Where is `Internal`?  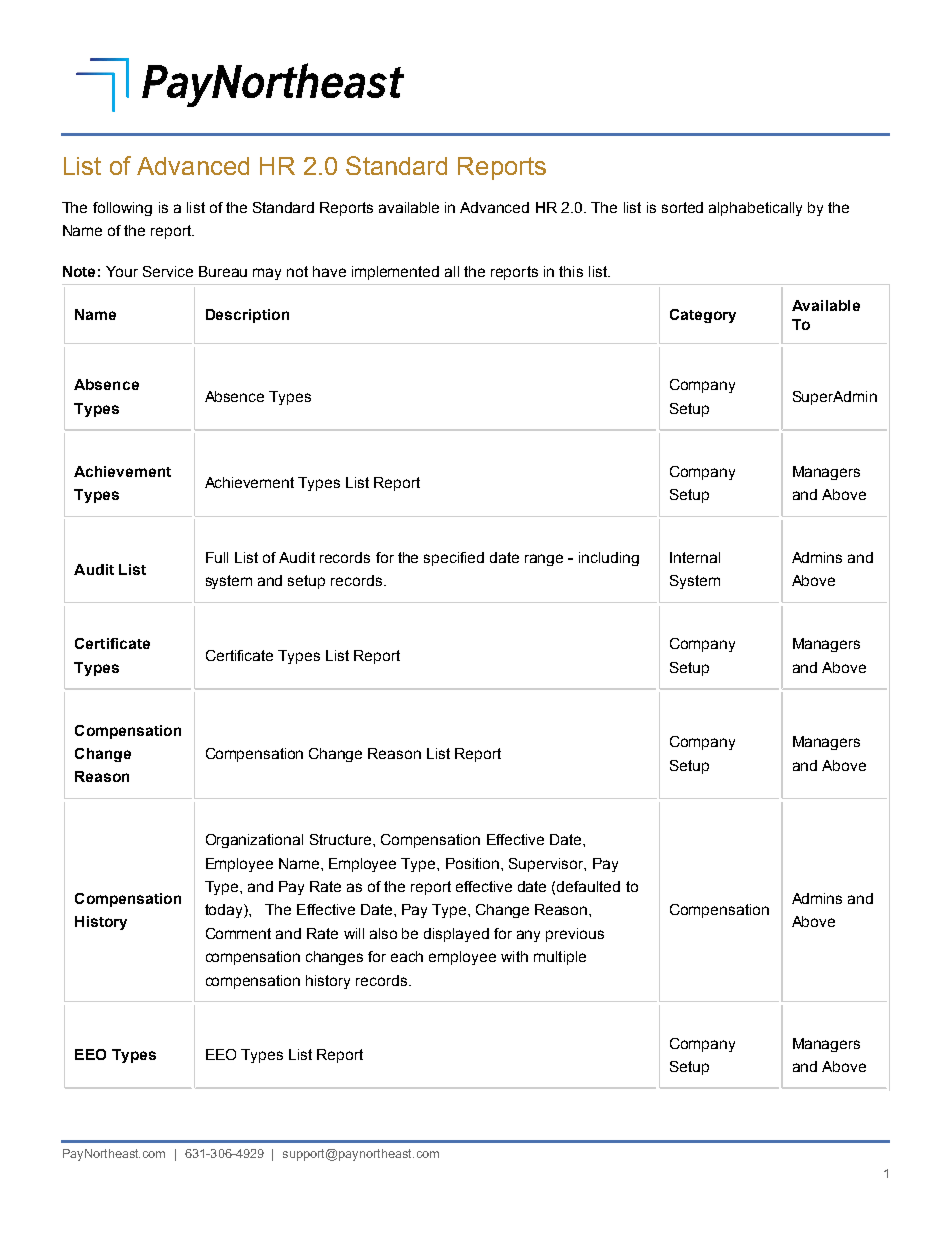 Internal is located at coordinates (695, 557).
